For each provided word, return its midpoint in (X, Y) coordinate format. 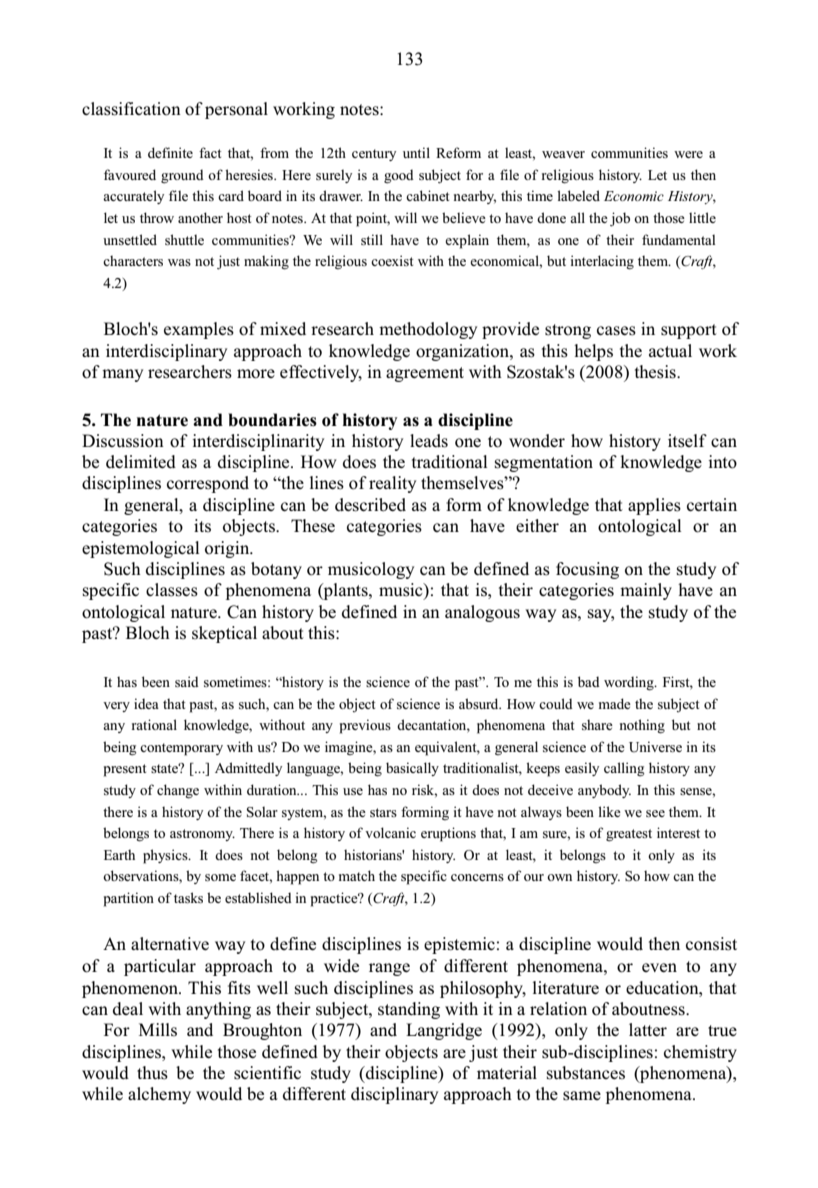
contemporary (181, 749)
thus (152, 1073)
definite (170, 152)
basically (412, 769)
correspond (208, 484)
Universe (655, 747)
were (688, 154)
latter (648, 1029)
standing (409, 1010)
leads (429, 441)
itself (687, 441)
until (416, 152)
